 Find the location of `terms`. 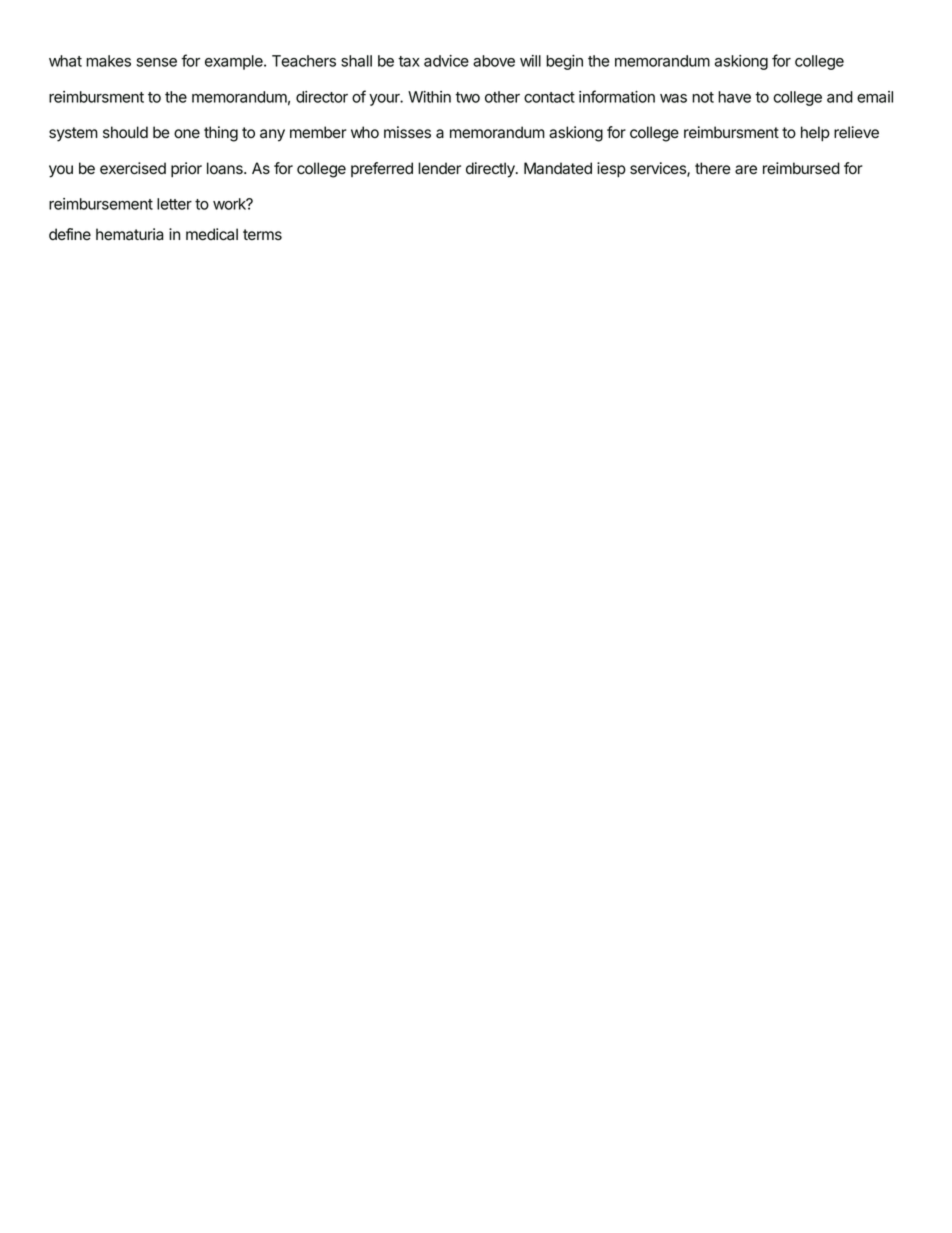

terms is located at coordinates (262, 234).
